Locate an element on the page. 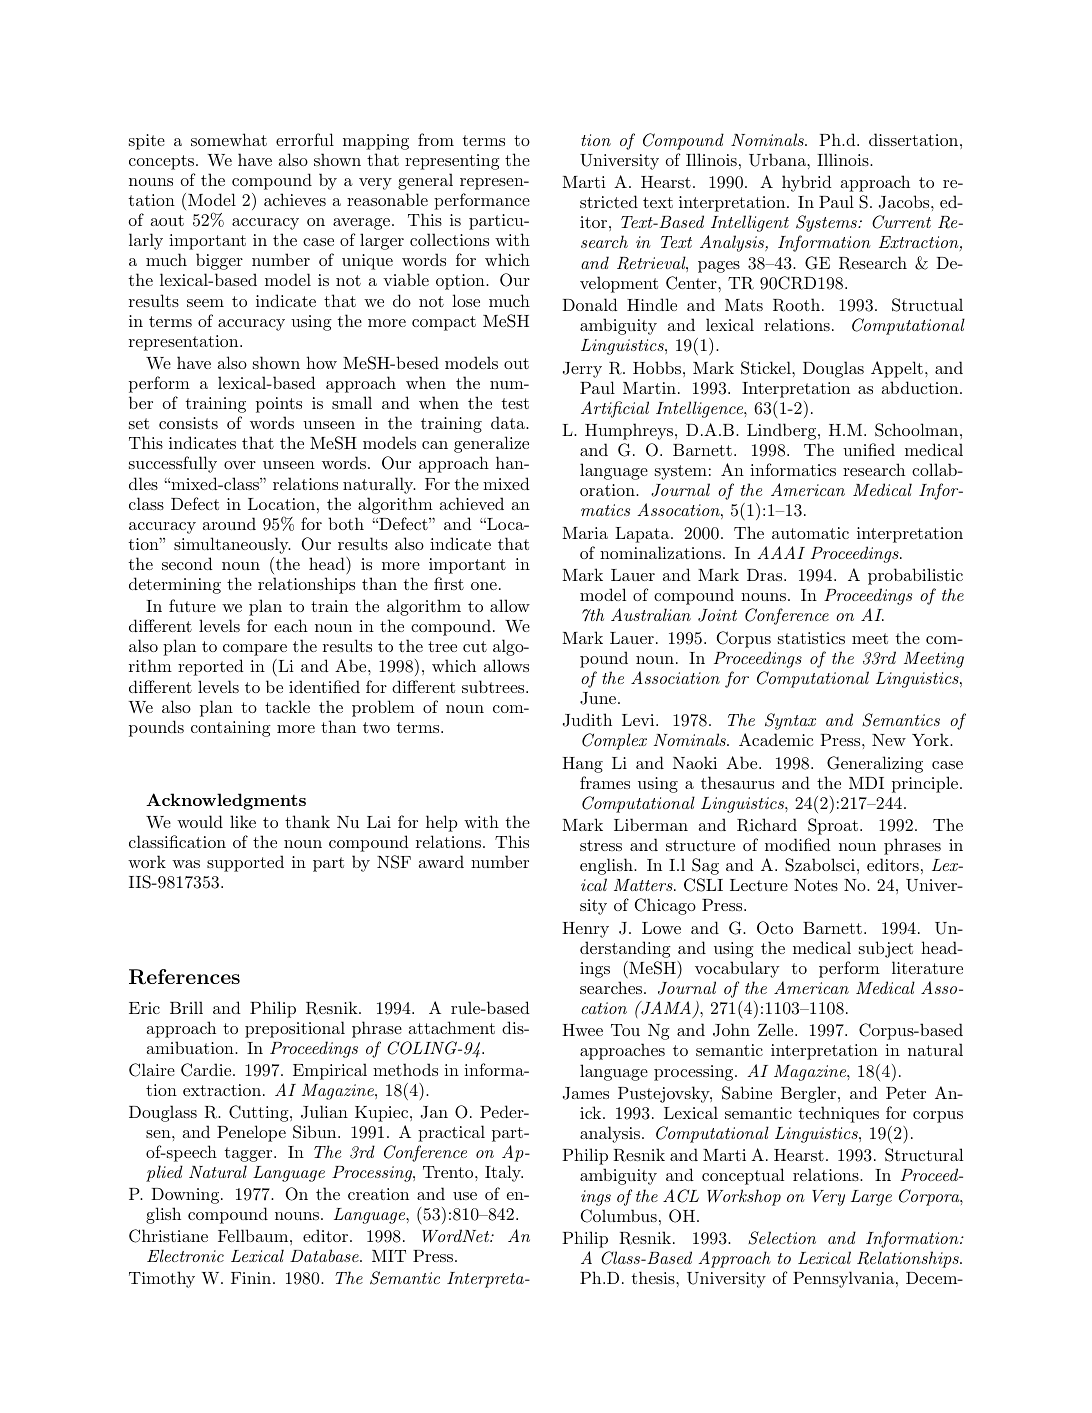  from is located at coordinates (436, 139).
